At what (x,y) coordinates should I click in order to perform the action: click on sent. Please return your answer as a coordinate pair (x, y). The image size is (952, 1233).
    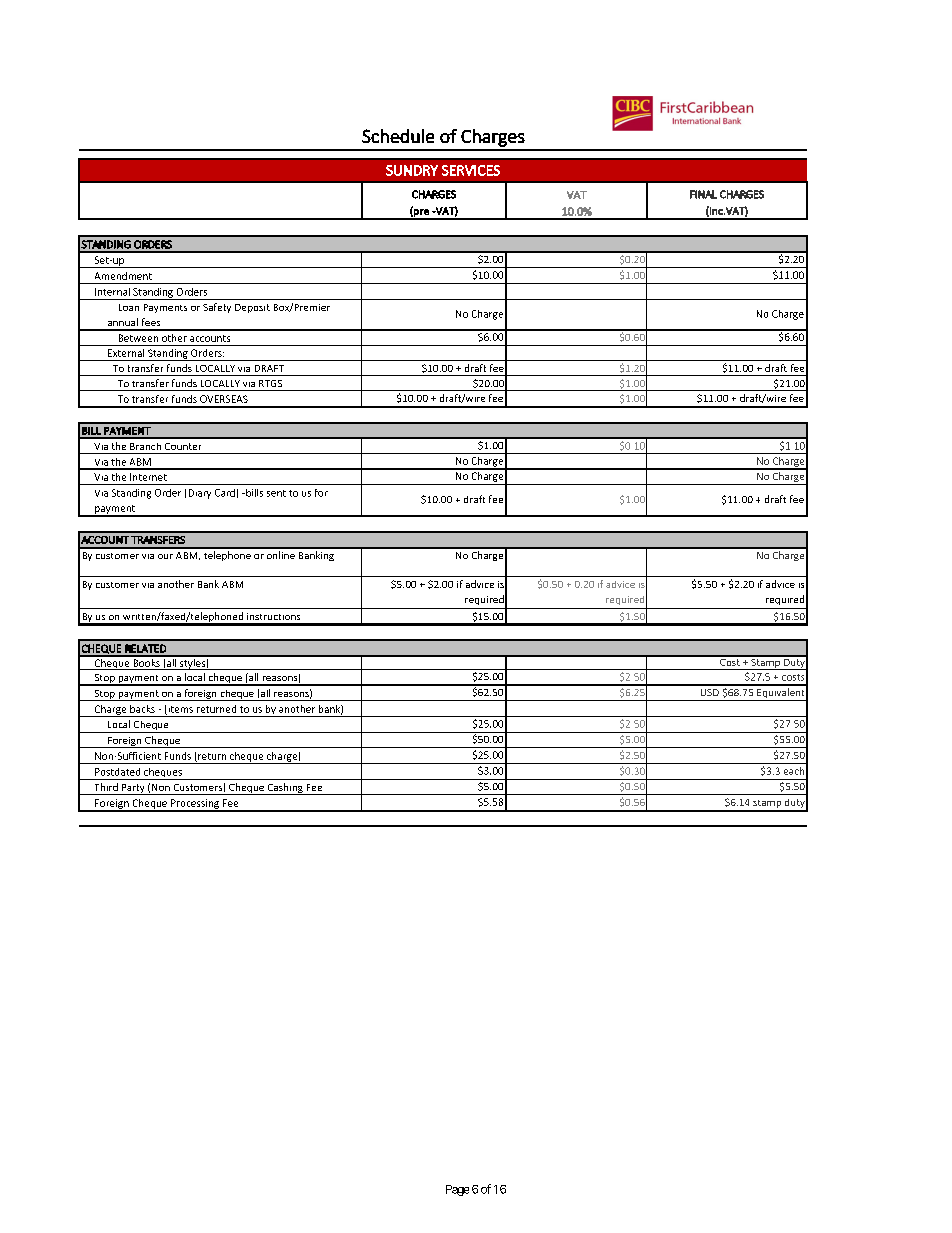
    Looking at the image, I should click on (276, 493).
